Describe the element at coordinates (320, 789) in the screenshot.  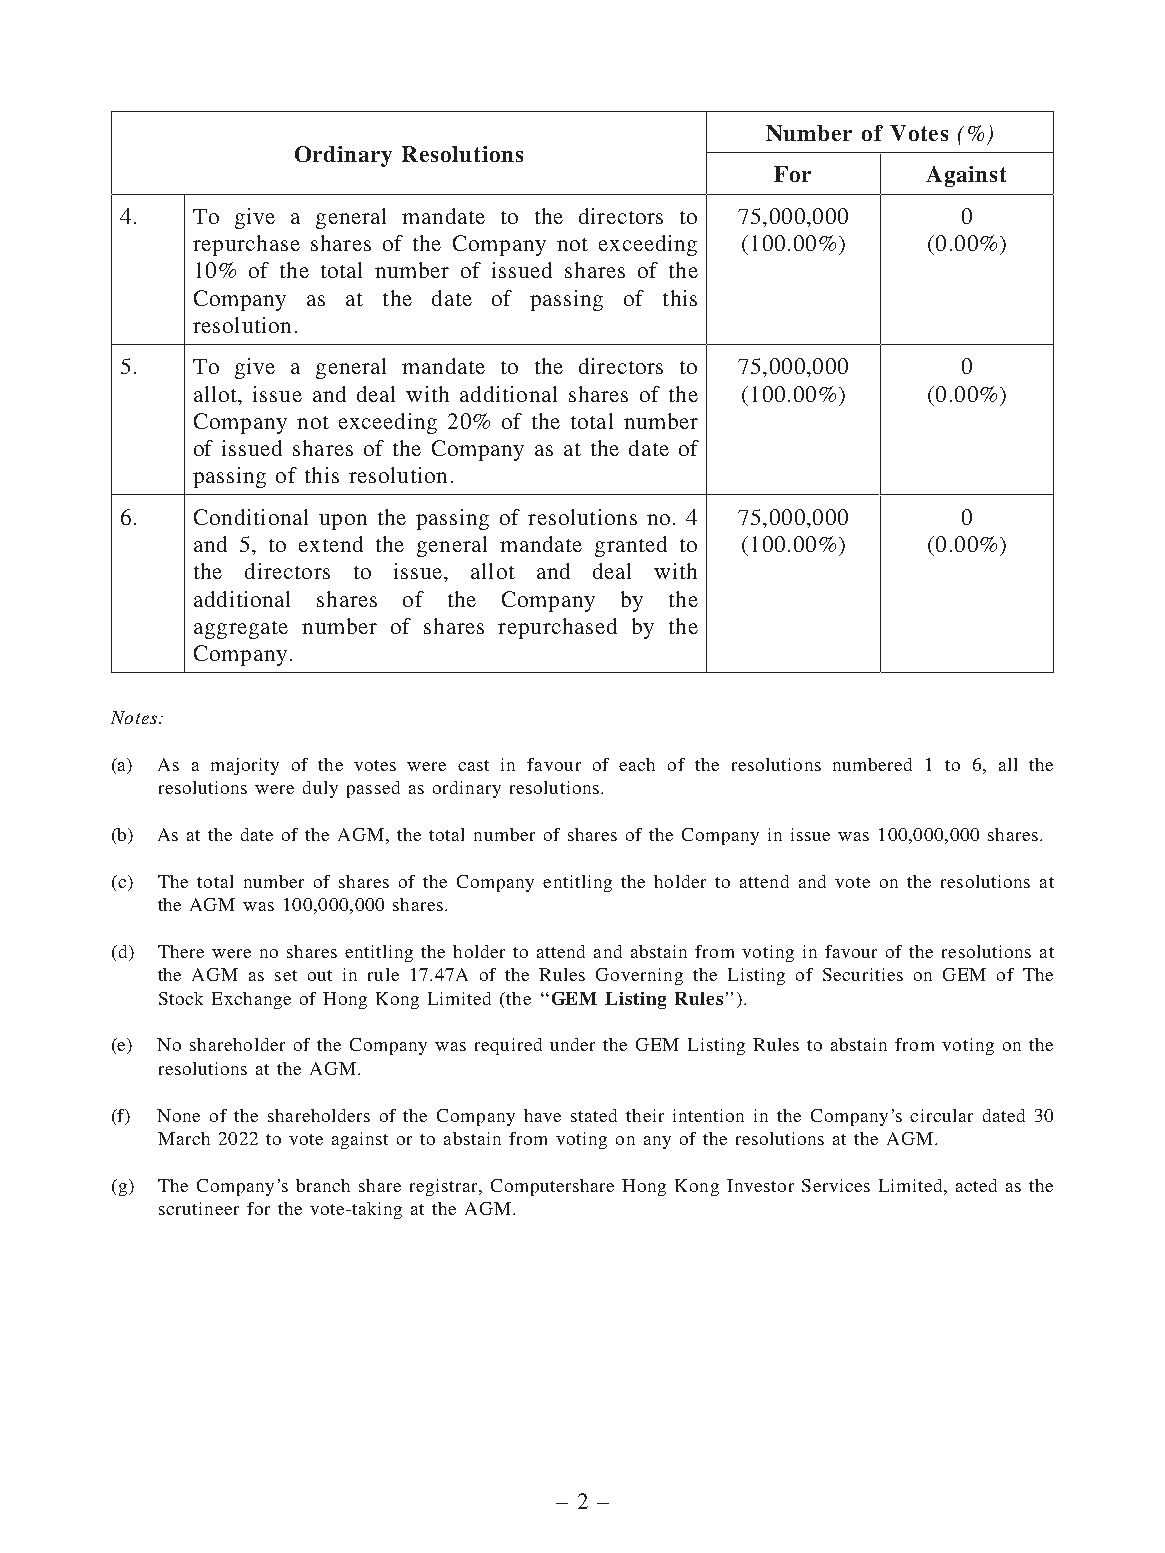
I see `duly` at that location.
